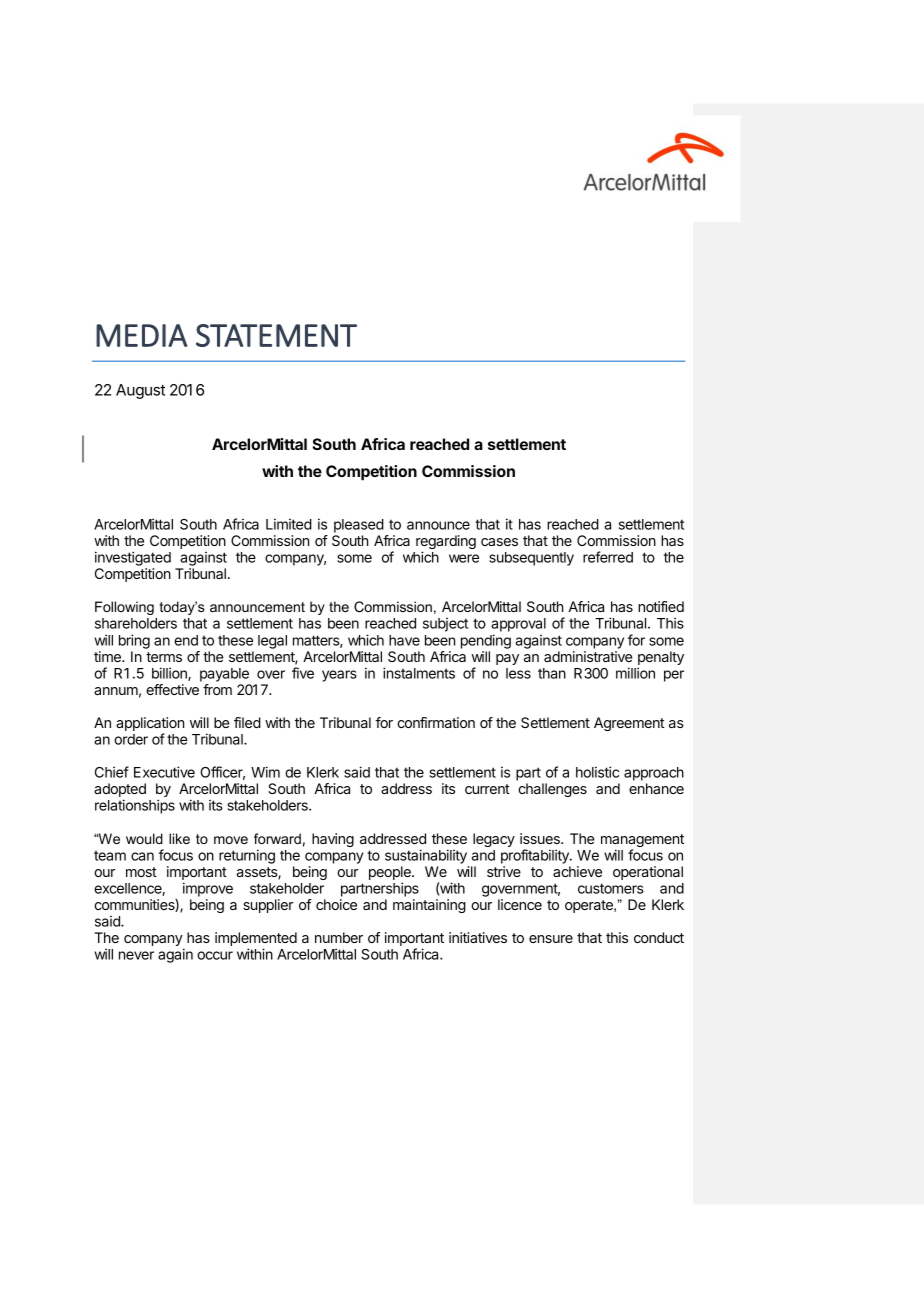 The image size is (924, 1308). Describe the element at coordinates (499, 542) in the screenshot. I see `cases` at that location.
